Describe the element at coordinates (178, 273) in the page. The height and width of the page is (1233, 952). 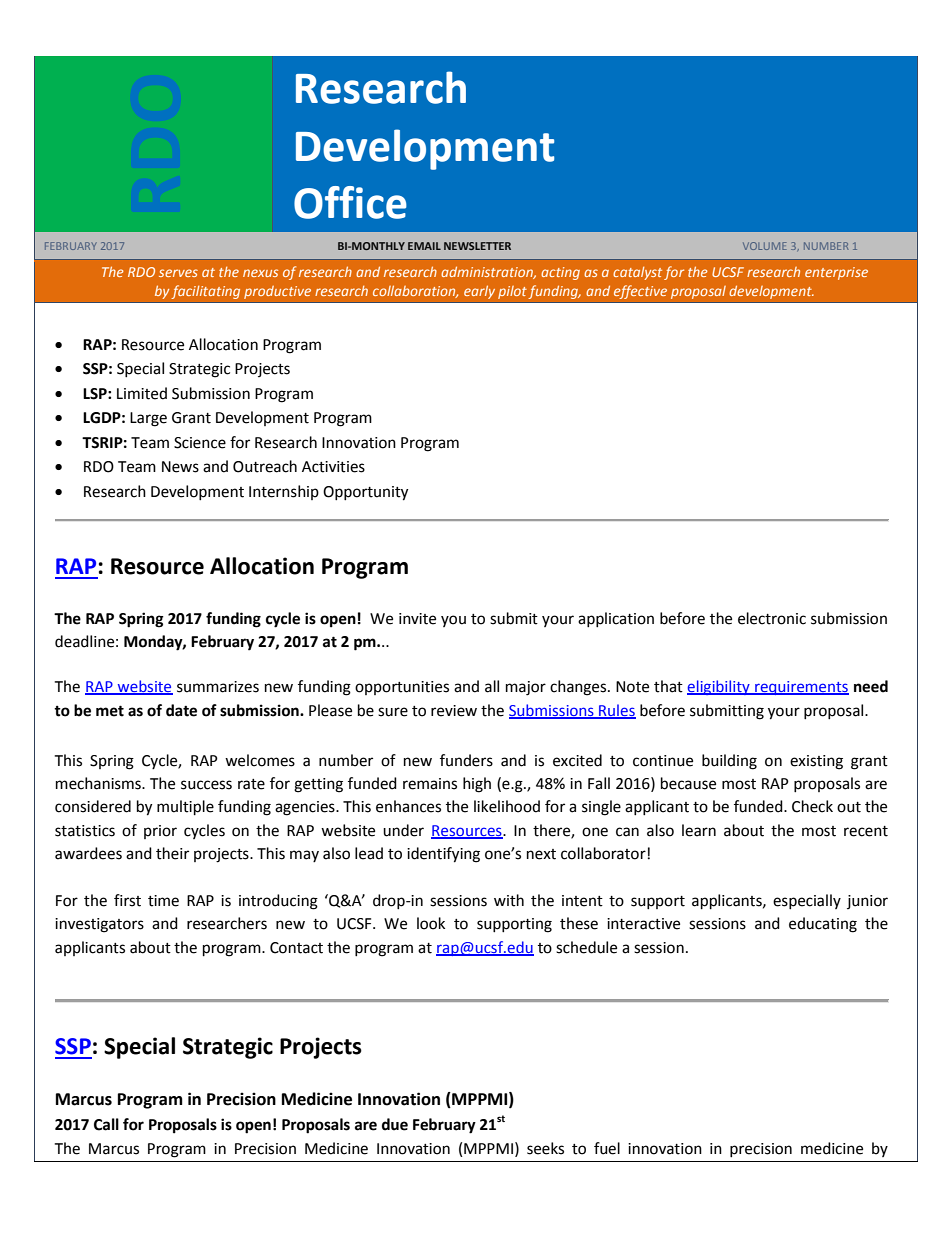
I see `serves` at that location.
